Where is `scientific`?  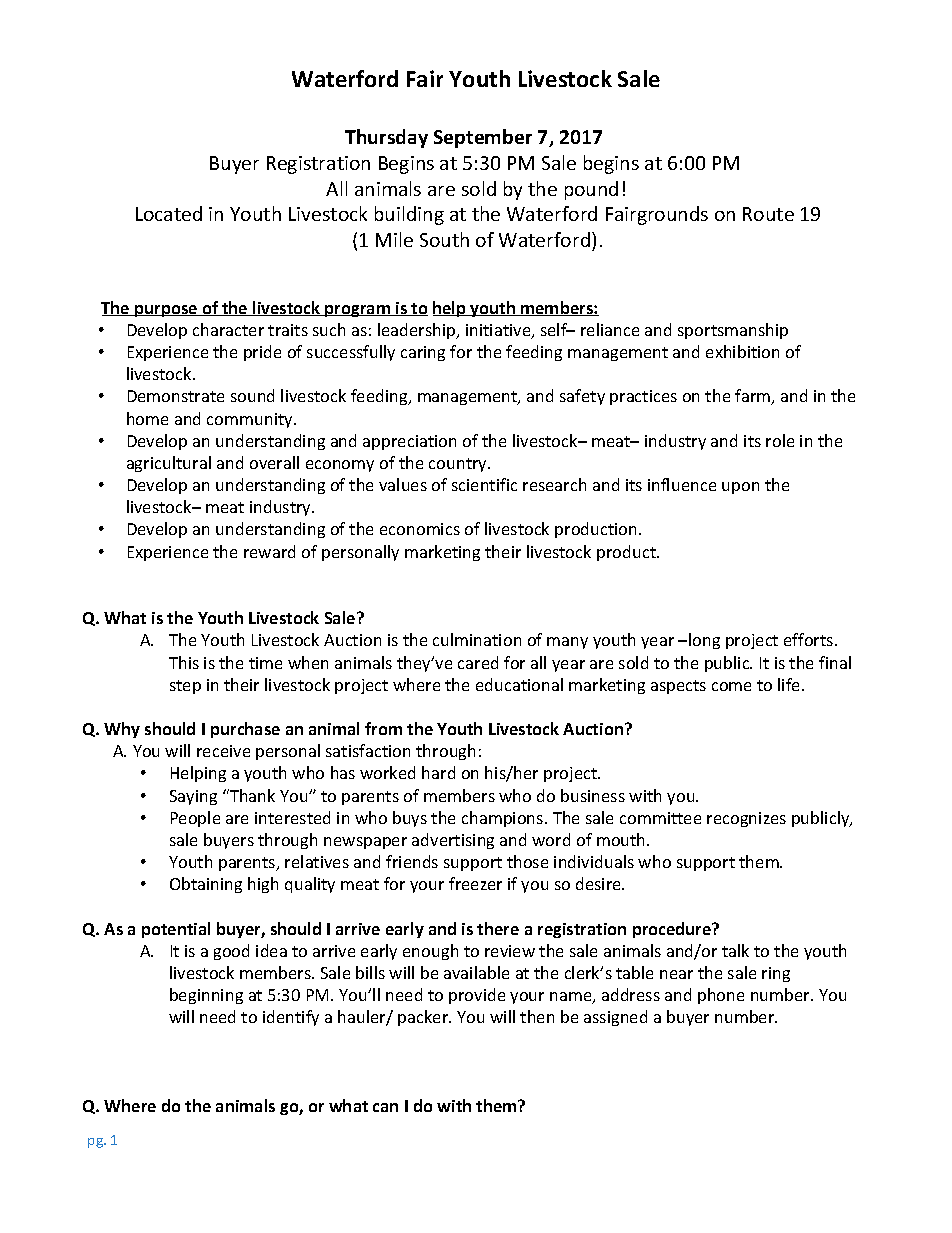
scientific is located at coordinates (484, 484).
